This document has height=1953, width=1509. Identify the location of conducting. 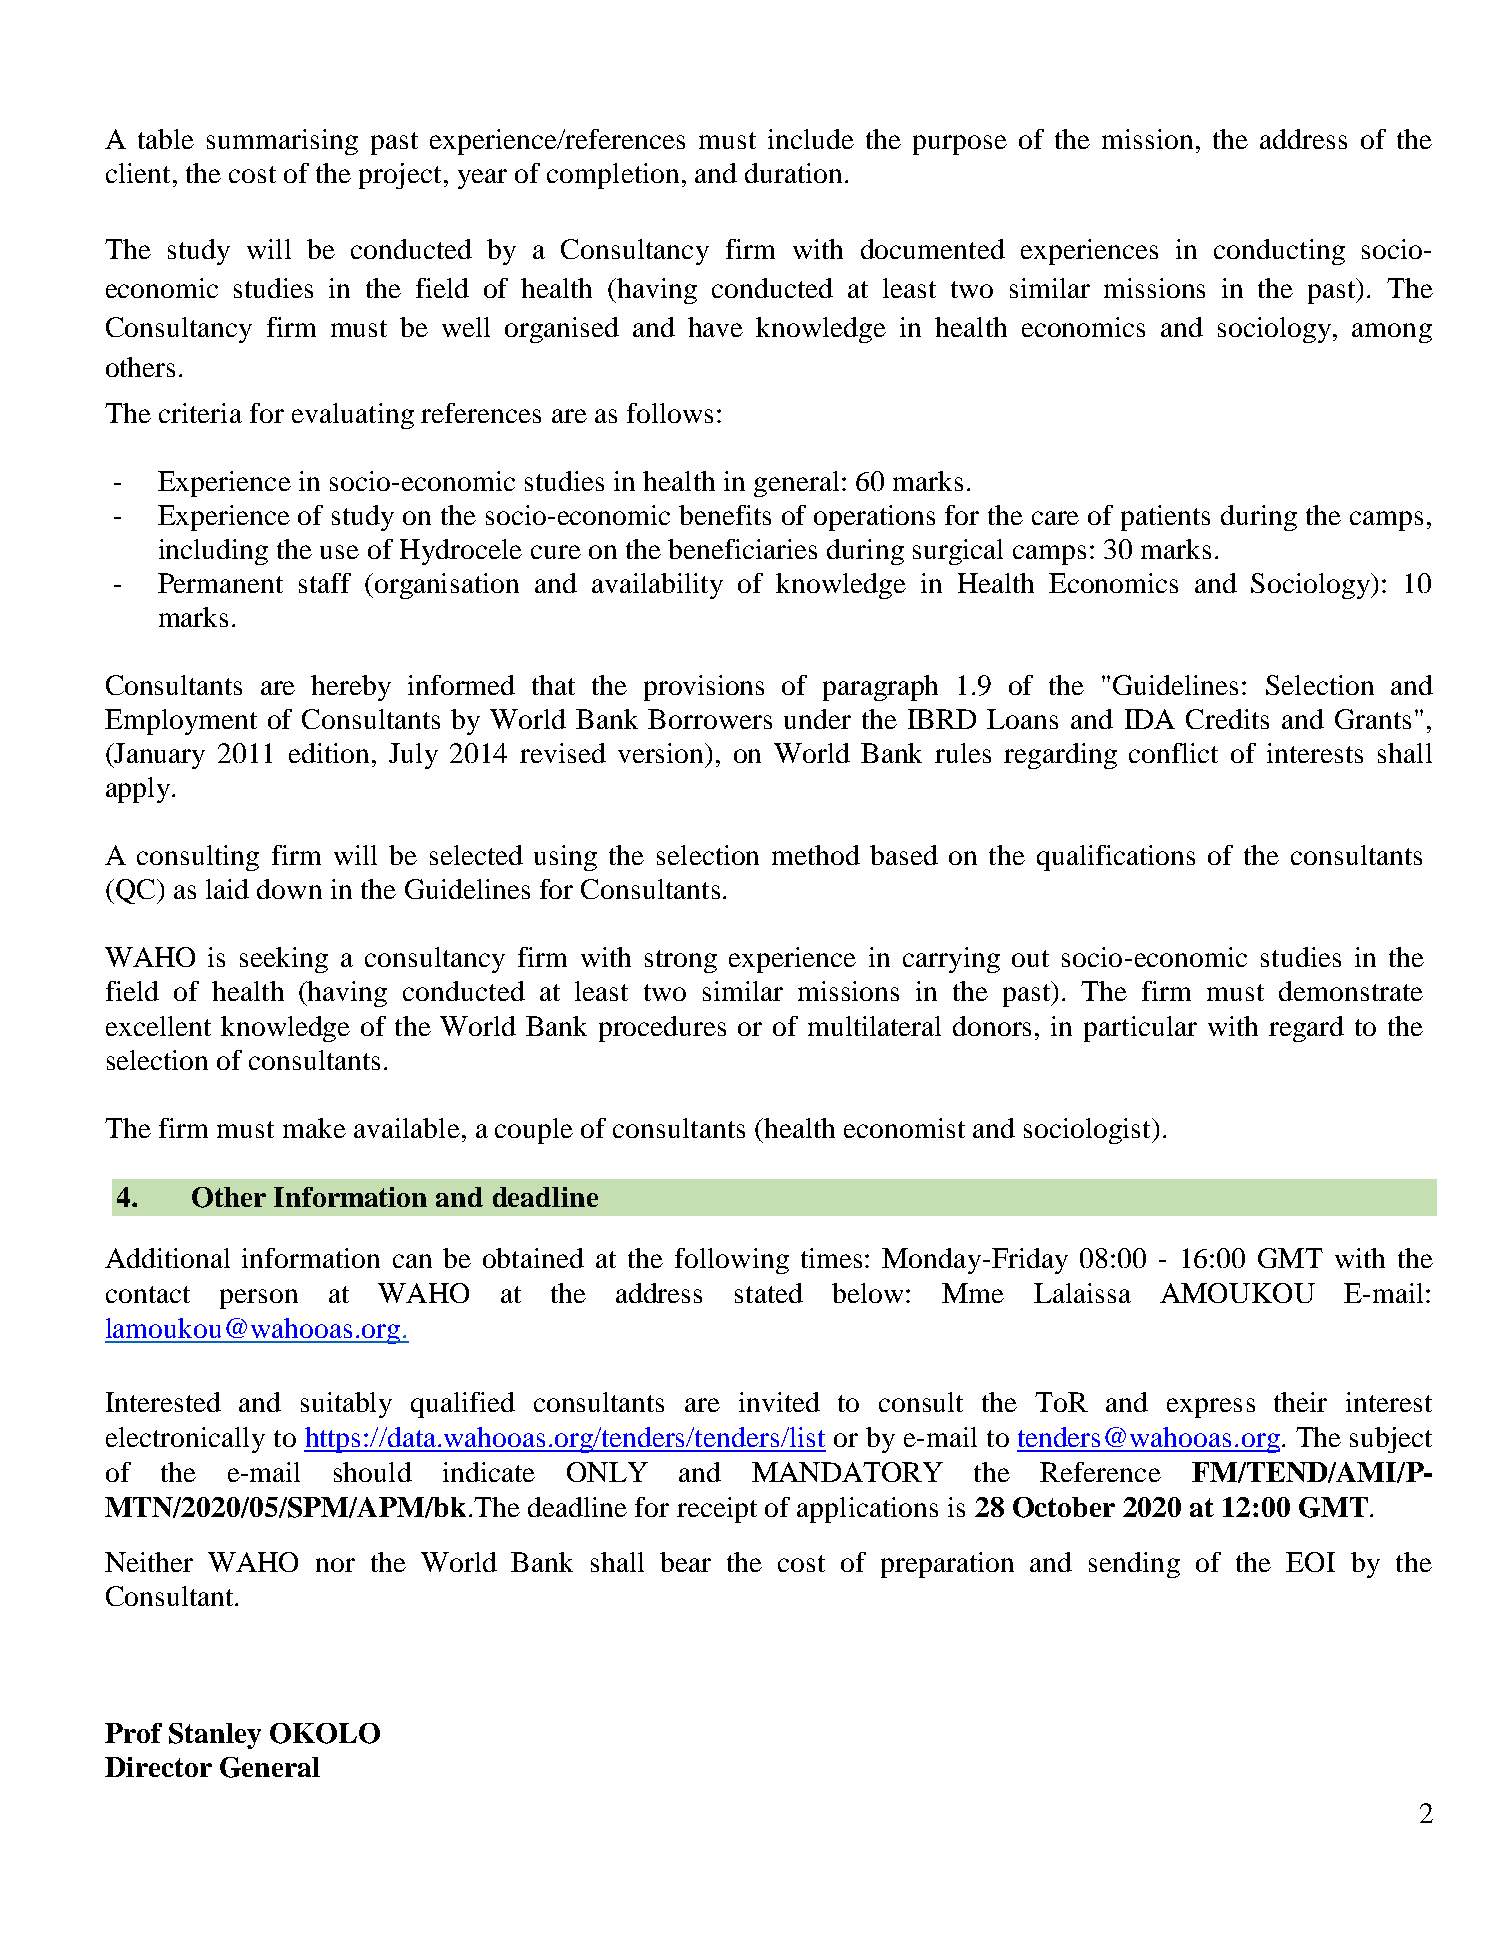
(1279, 252).
